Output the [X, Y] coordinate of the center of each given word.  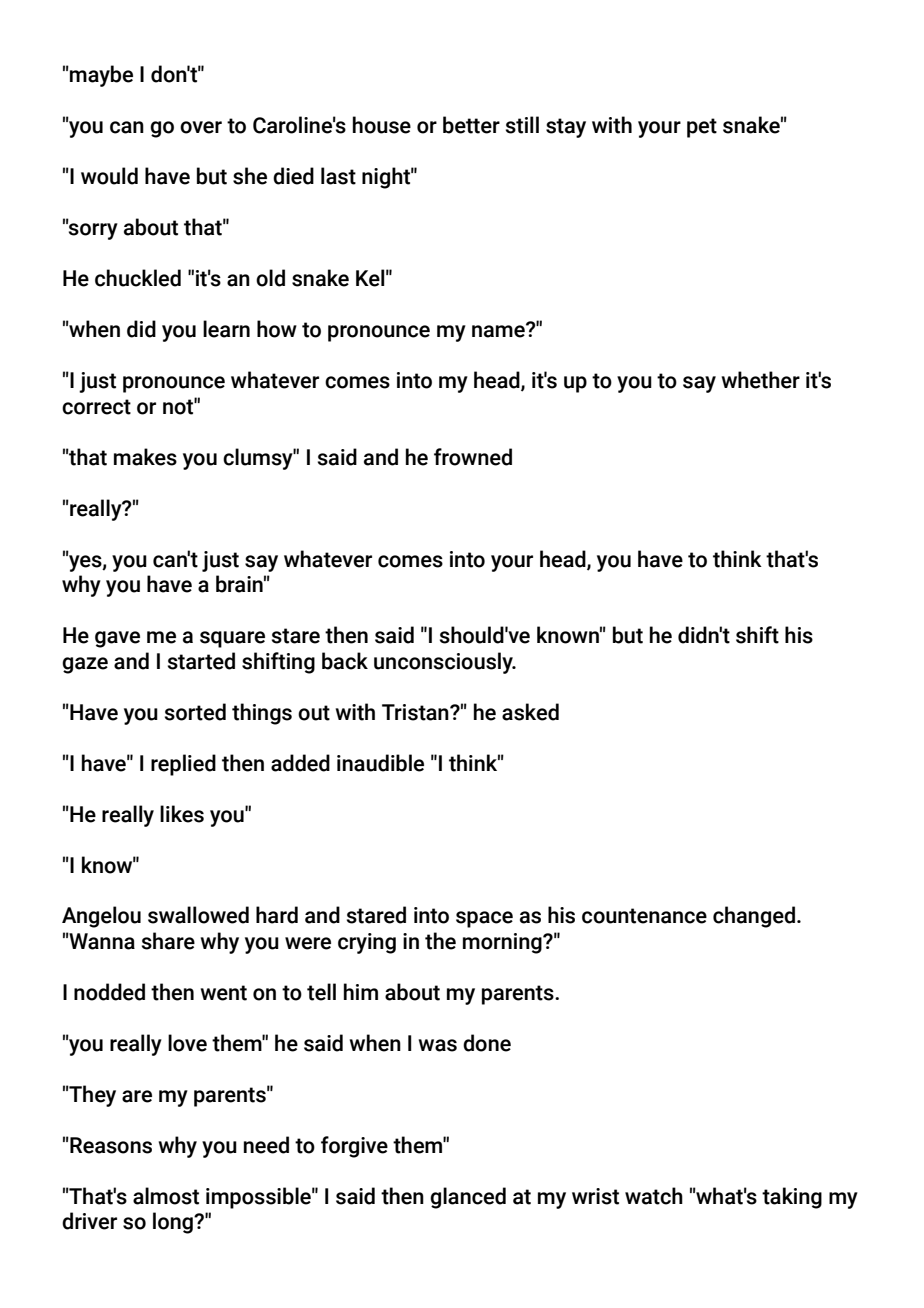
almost [166, 1196]
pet [702, 128]
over [201, 127]
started [201, 661]
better [471, 125]
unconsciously [444, 663]
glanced [468, 1198]
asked [530, 712]
